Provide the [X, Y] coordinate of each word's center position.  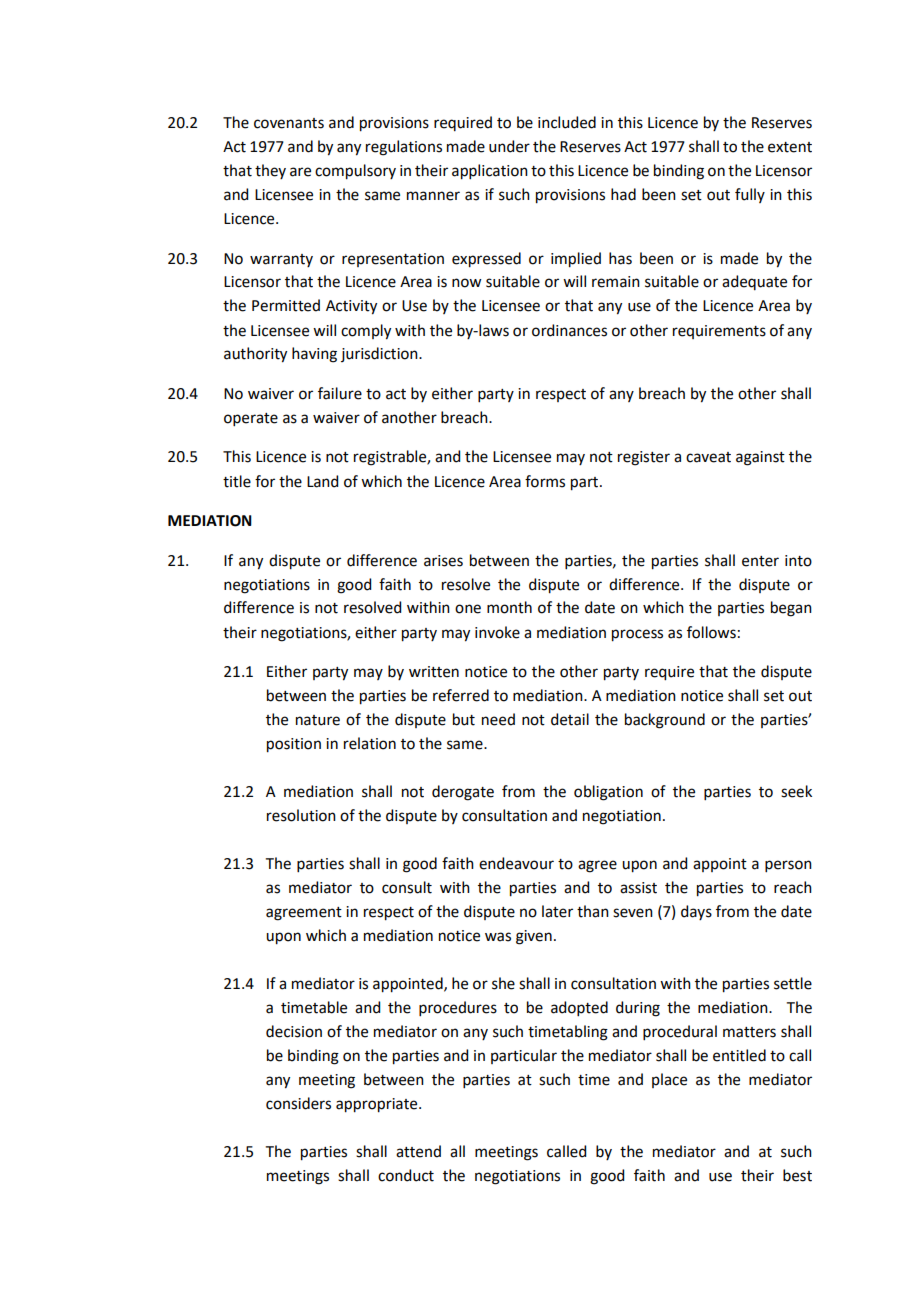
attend [418, 1151]
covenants [289, 123]
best [797, 1175]
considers [298, 1103]
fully [750, 195]
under [509, 146]
